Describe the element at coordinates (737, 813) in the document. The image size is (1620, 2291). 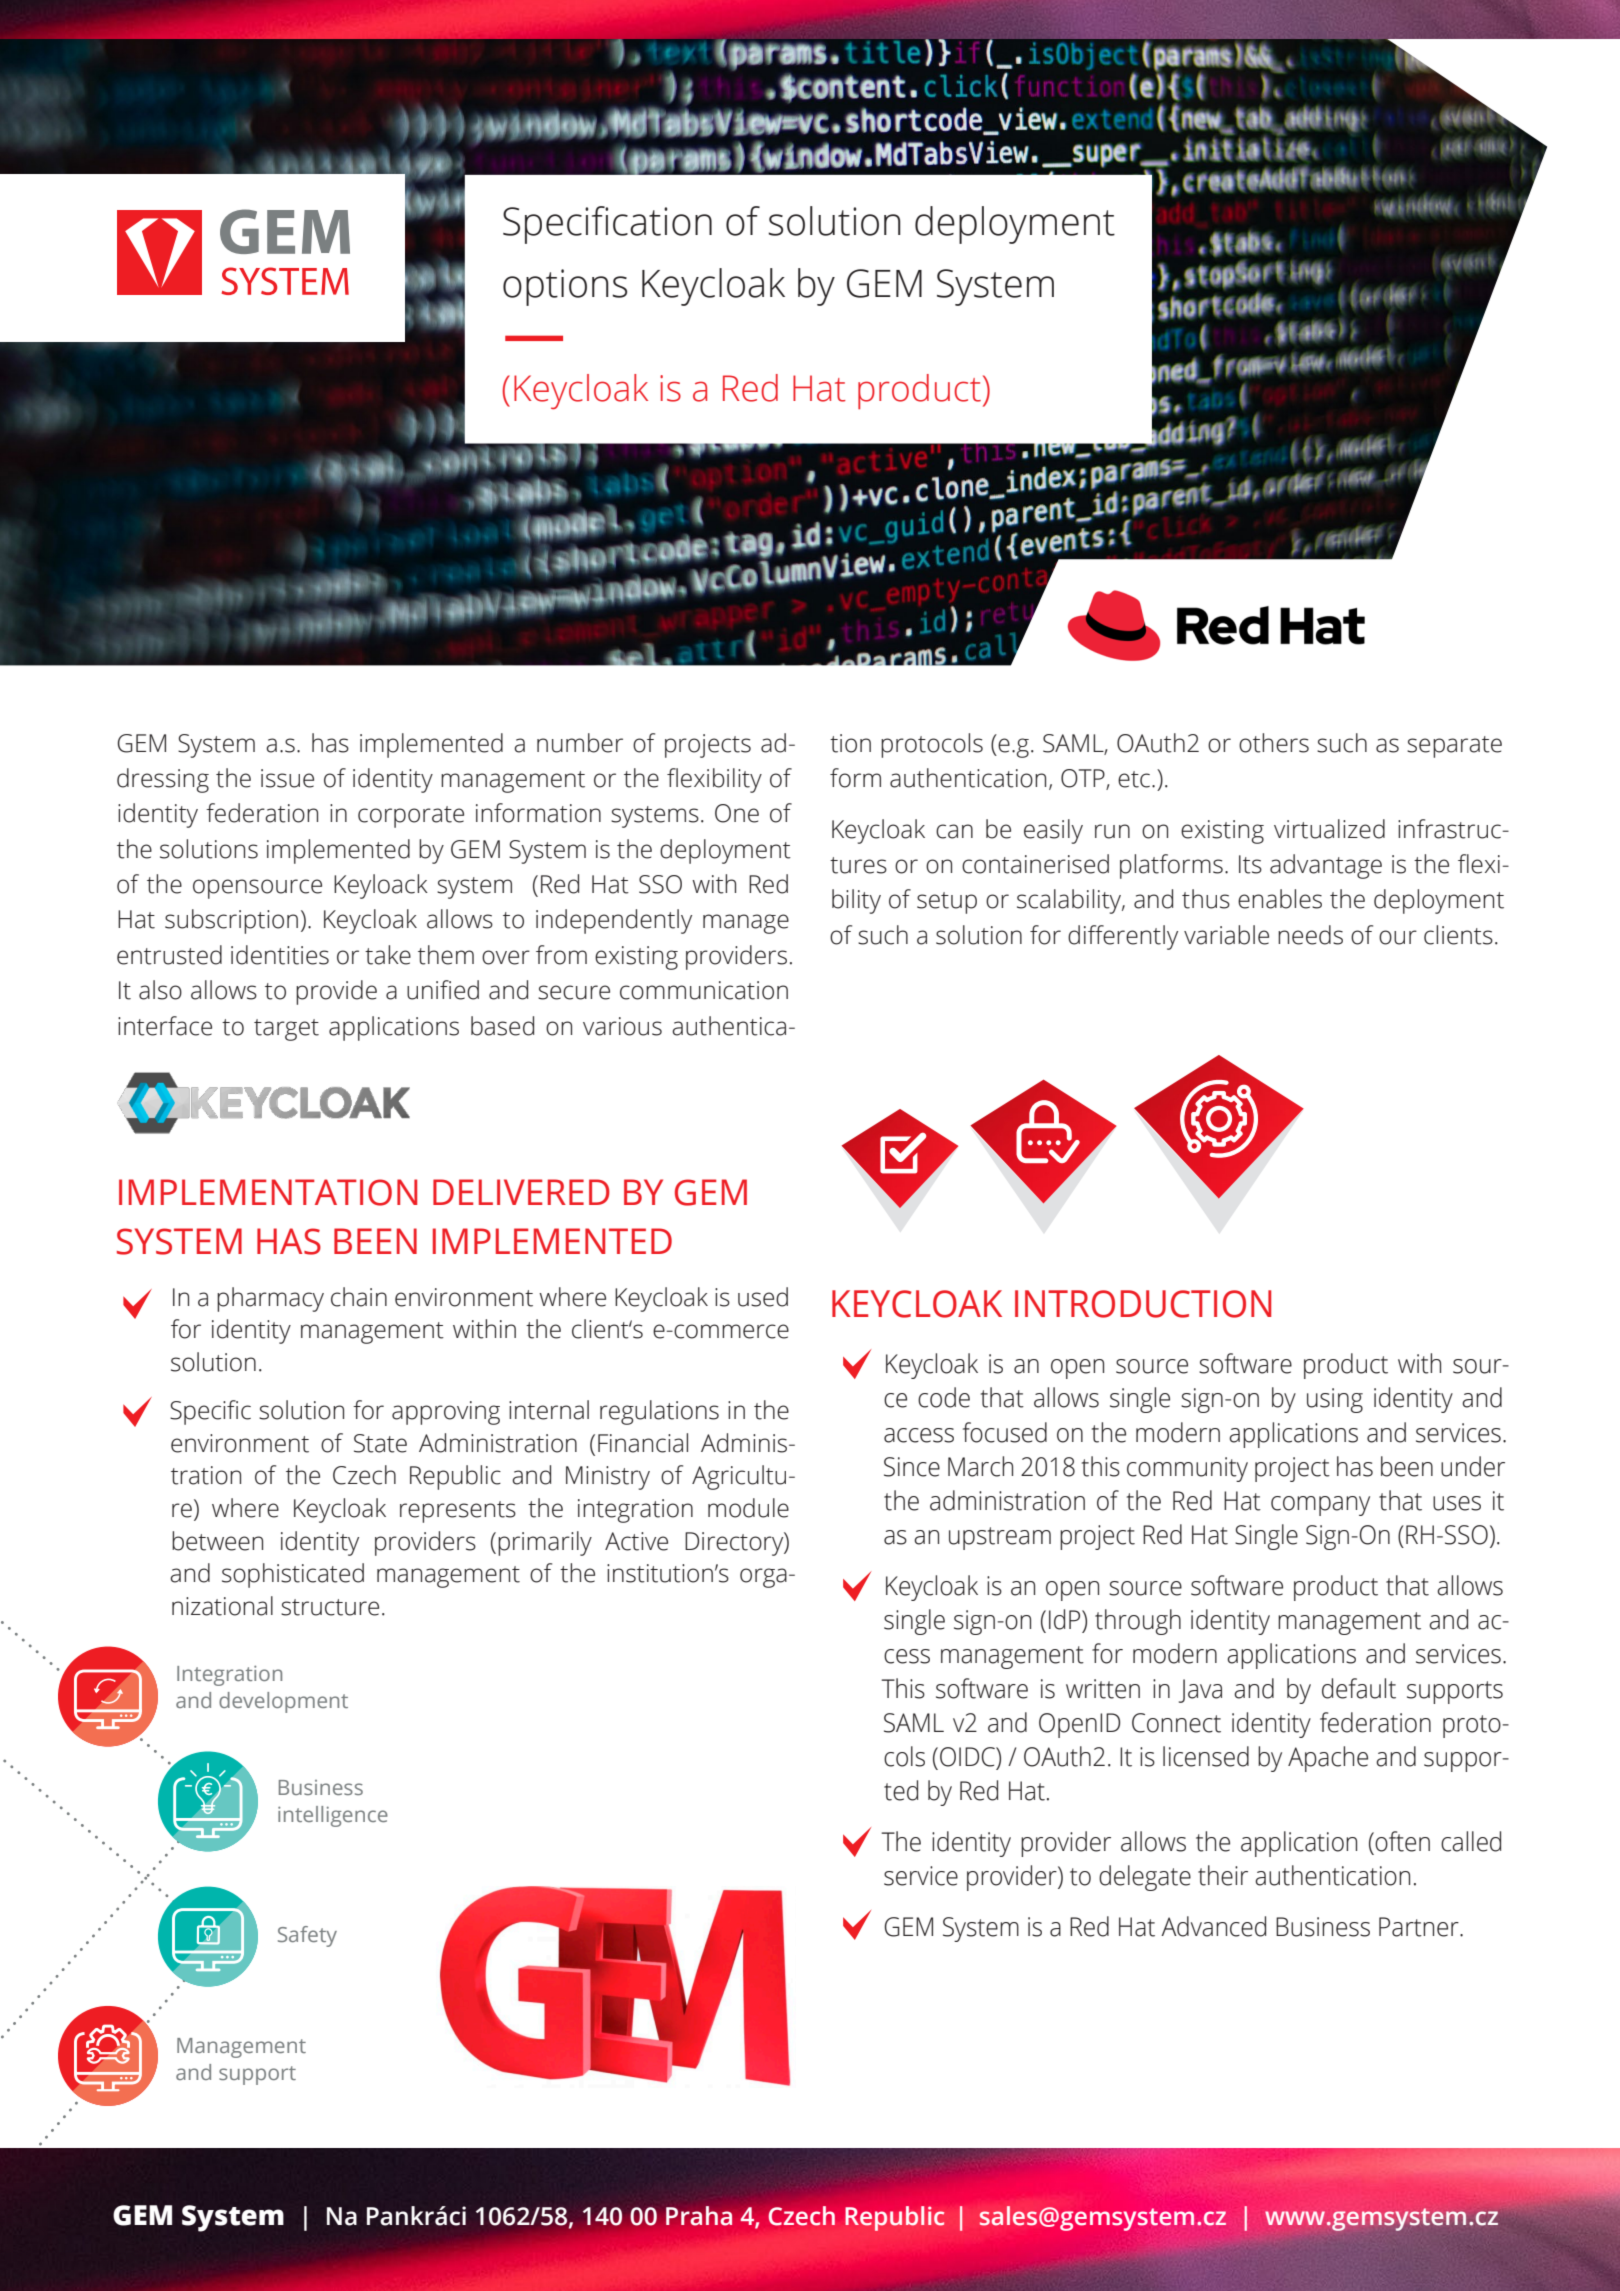
I see `One` at that location.
